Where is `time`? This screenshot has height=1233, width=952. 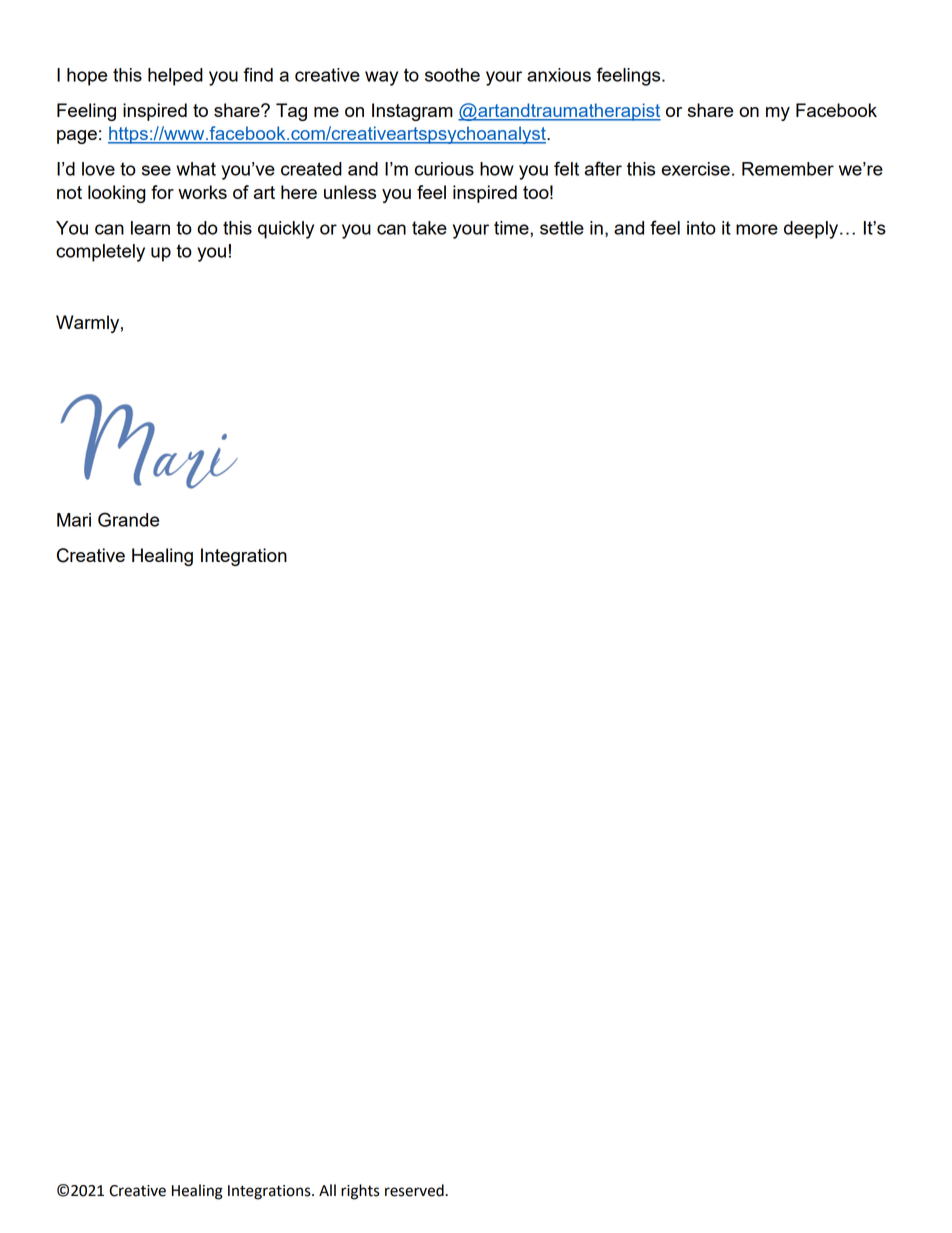 time is located at coordinates (512, 228).
